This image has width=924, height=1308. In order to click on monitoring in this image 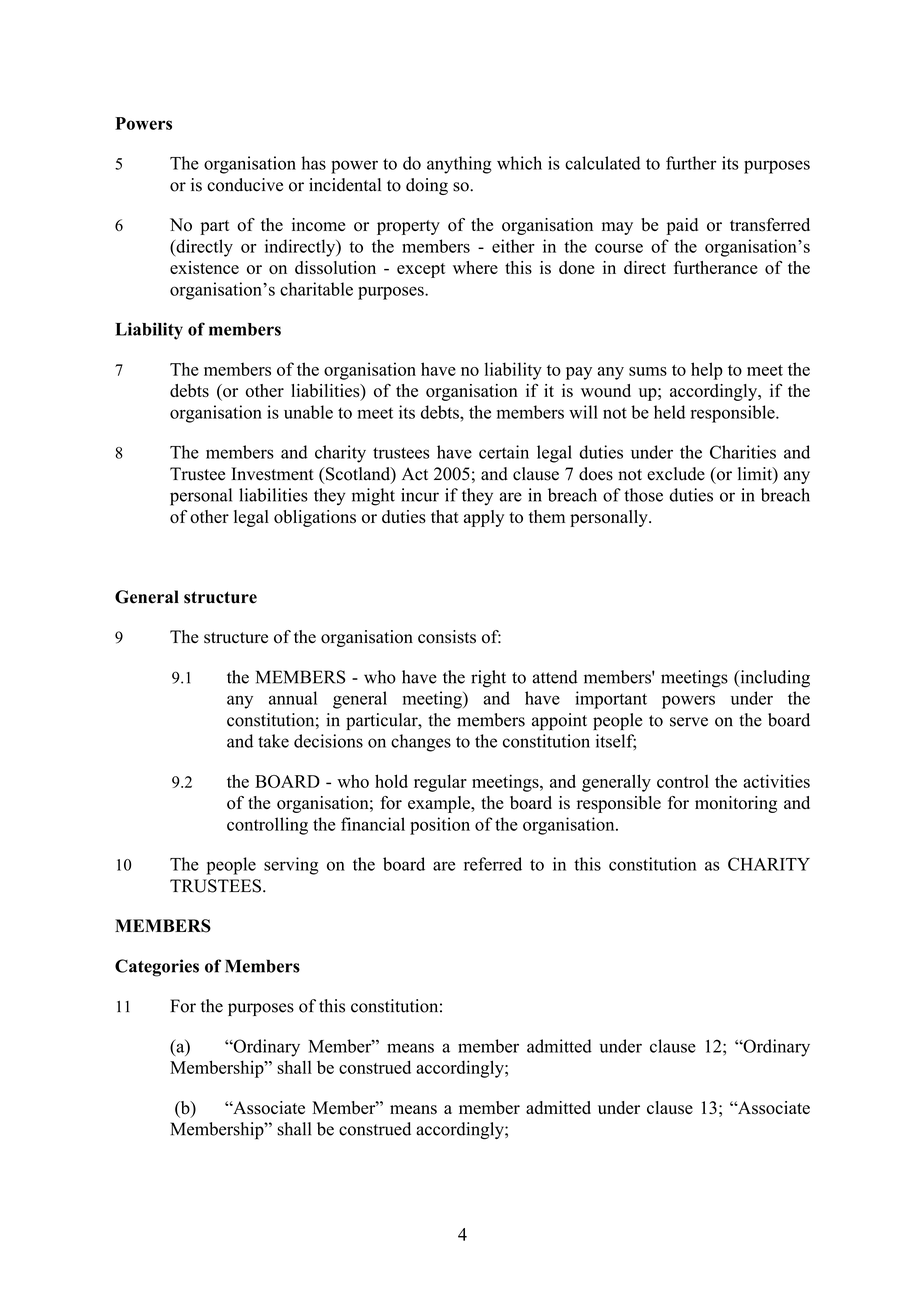, I will do `click(736, 804)`.
